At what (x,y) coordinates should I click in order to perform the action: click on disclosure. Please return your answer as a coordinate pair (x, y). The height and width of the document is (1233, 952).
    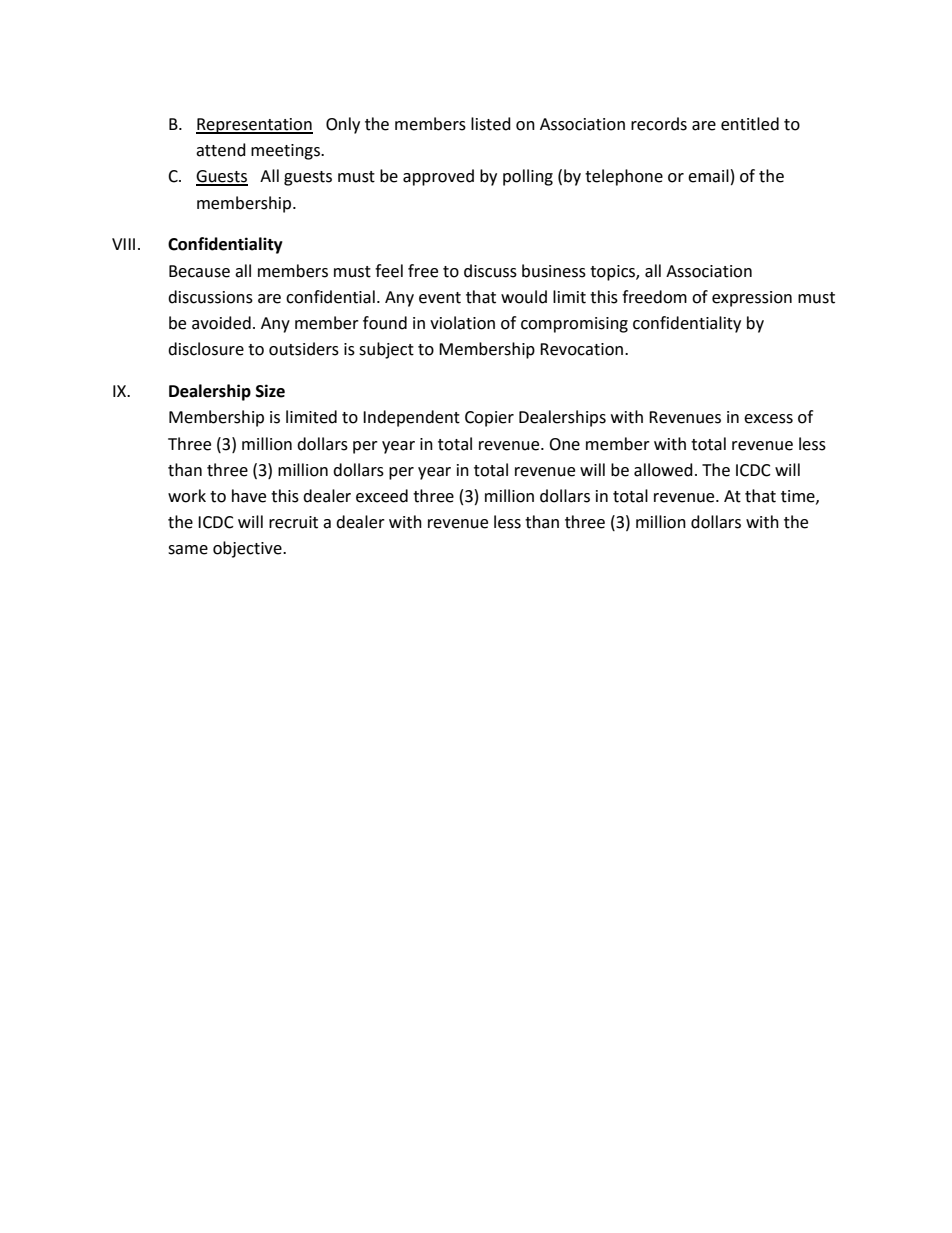
    Looking at the image, I should click on (206, 349).
